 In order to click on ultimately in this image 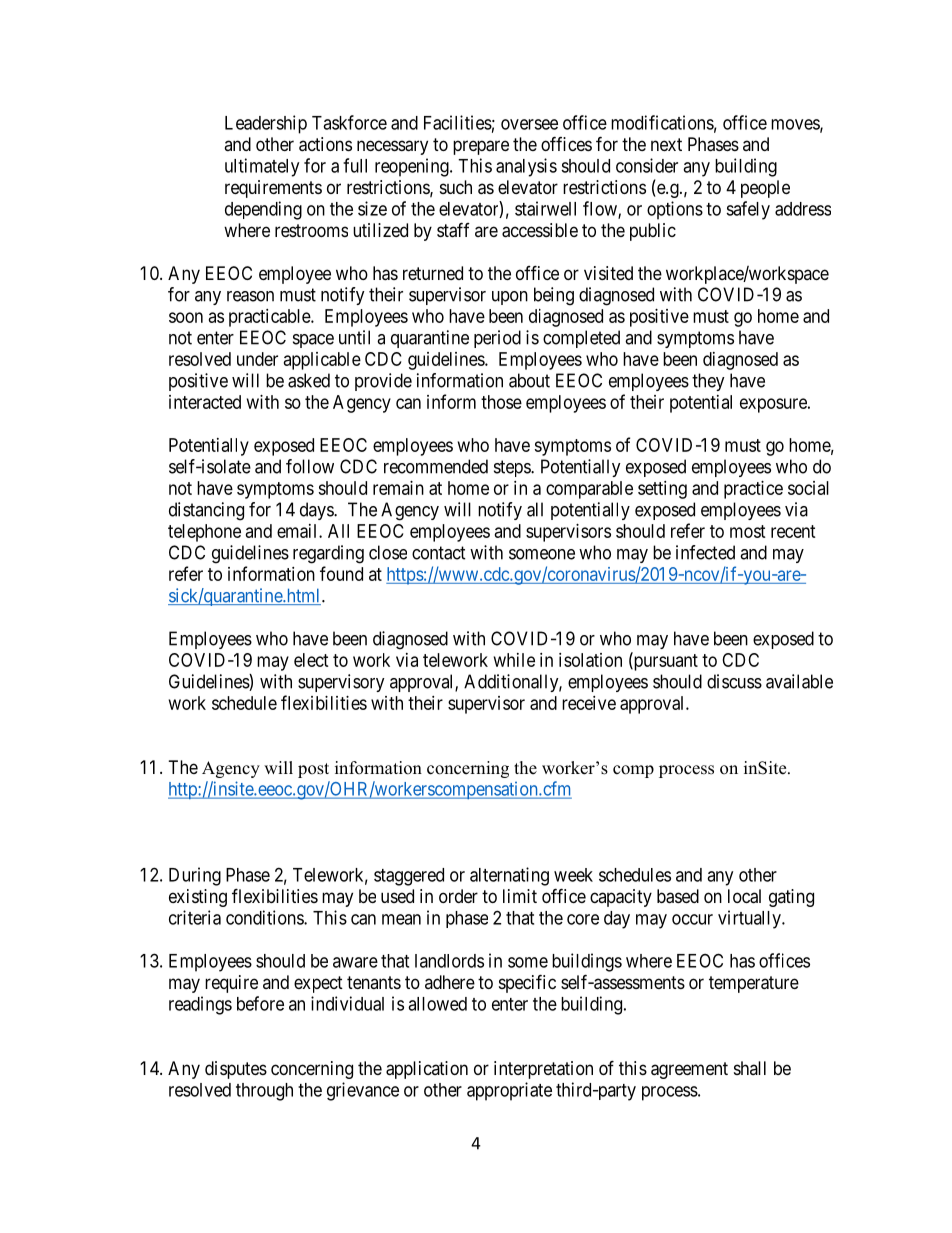, I will do `click(262, 167)`.
